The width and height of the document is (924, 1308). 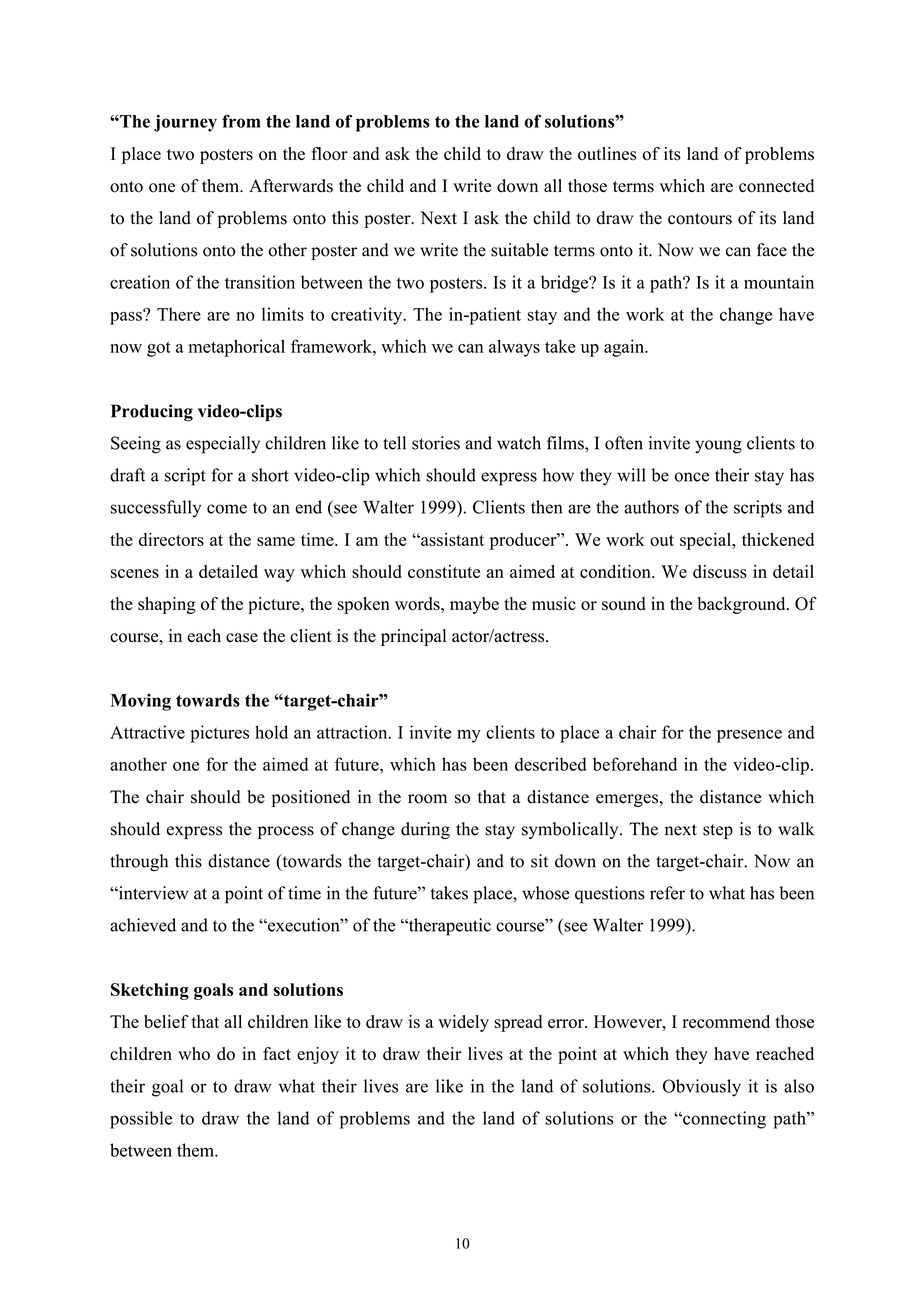 What do you see at coordinates (242, 638) in the document?
I see `case` at bounding box center [242, 638].
